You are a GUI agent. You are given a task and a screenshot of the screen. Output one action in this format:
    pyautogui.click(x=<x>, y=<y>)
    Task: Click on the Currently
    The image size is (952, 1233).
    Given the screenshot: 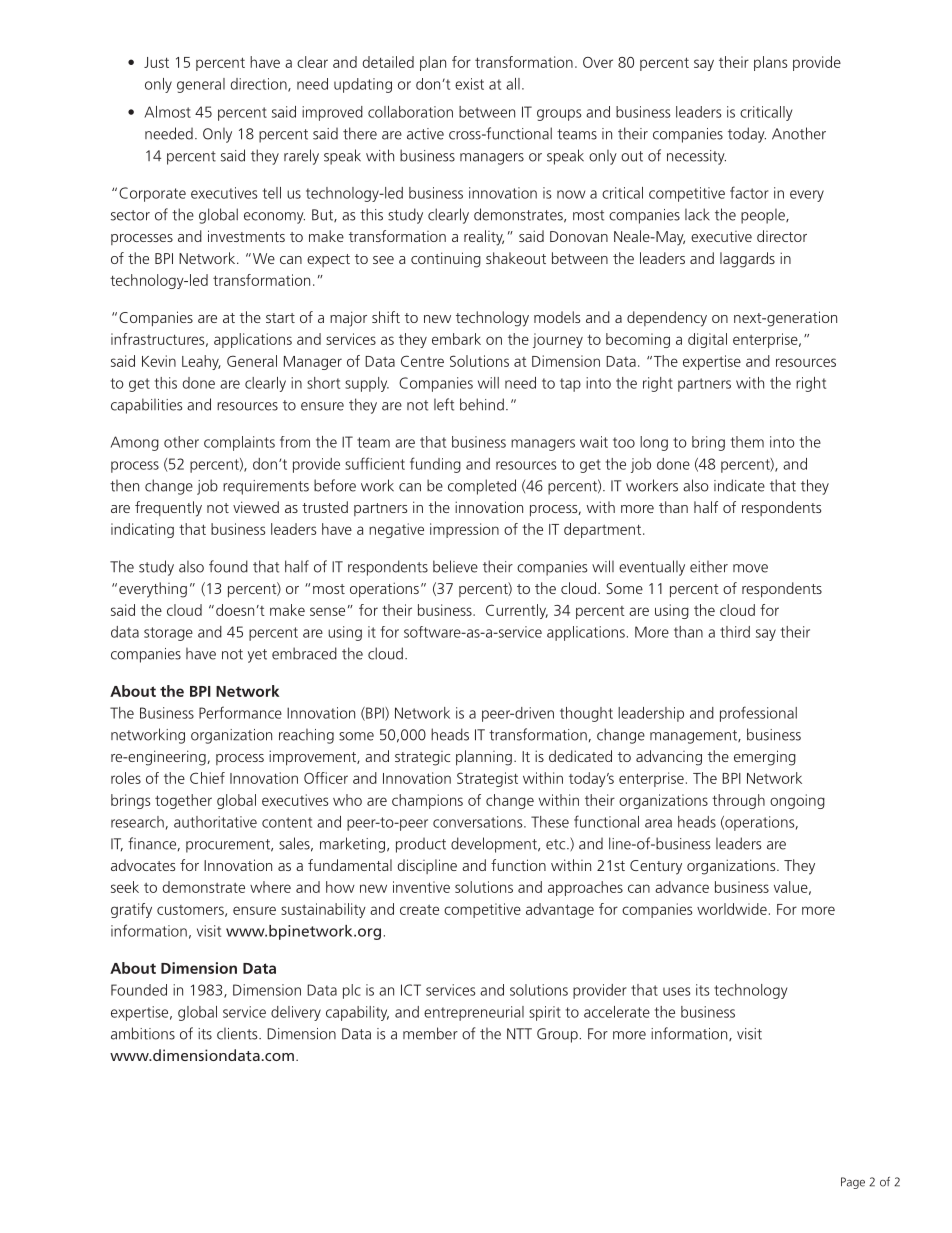 What is the action you would take?
    pyautogui.click(x=517, y=611)
